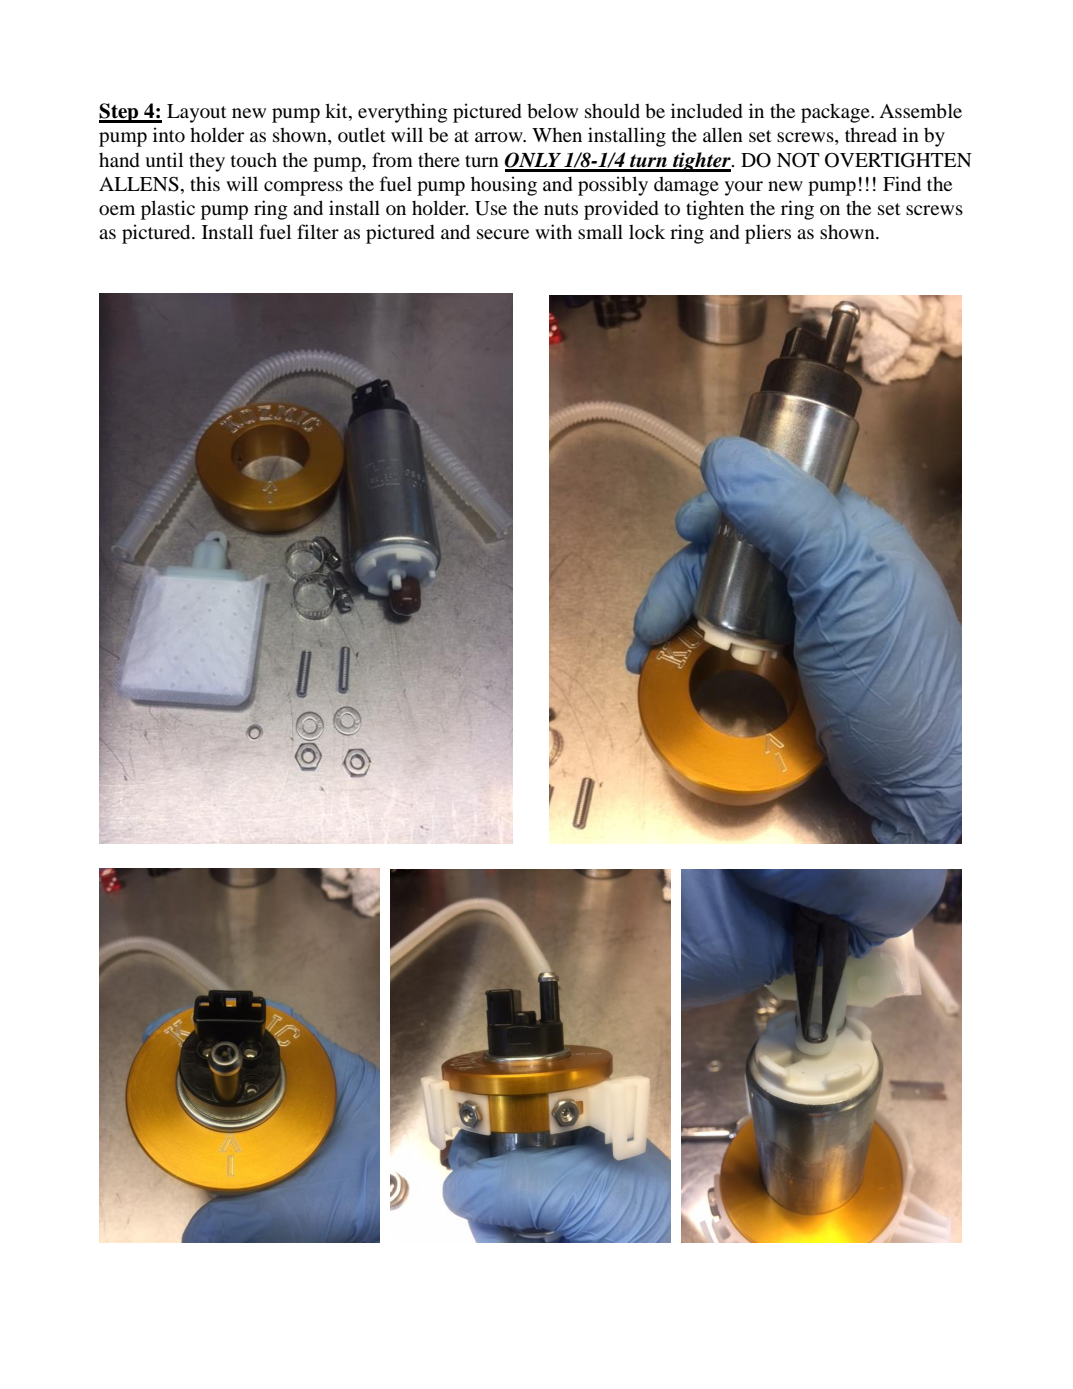 This screenshot has height=1389, width=1073. What do you see at coordinates (303, 188) in the screenshot?
I see `compress` at bounding box center [303, 188].
